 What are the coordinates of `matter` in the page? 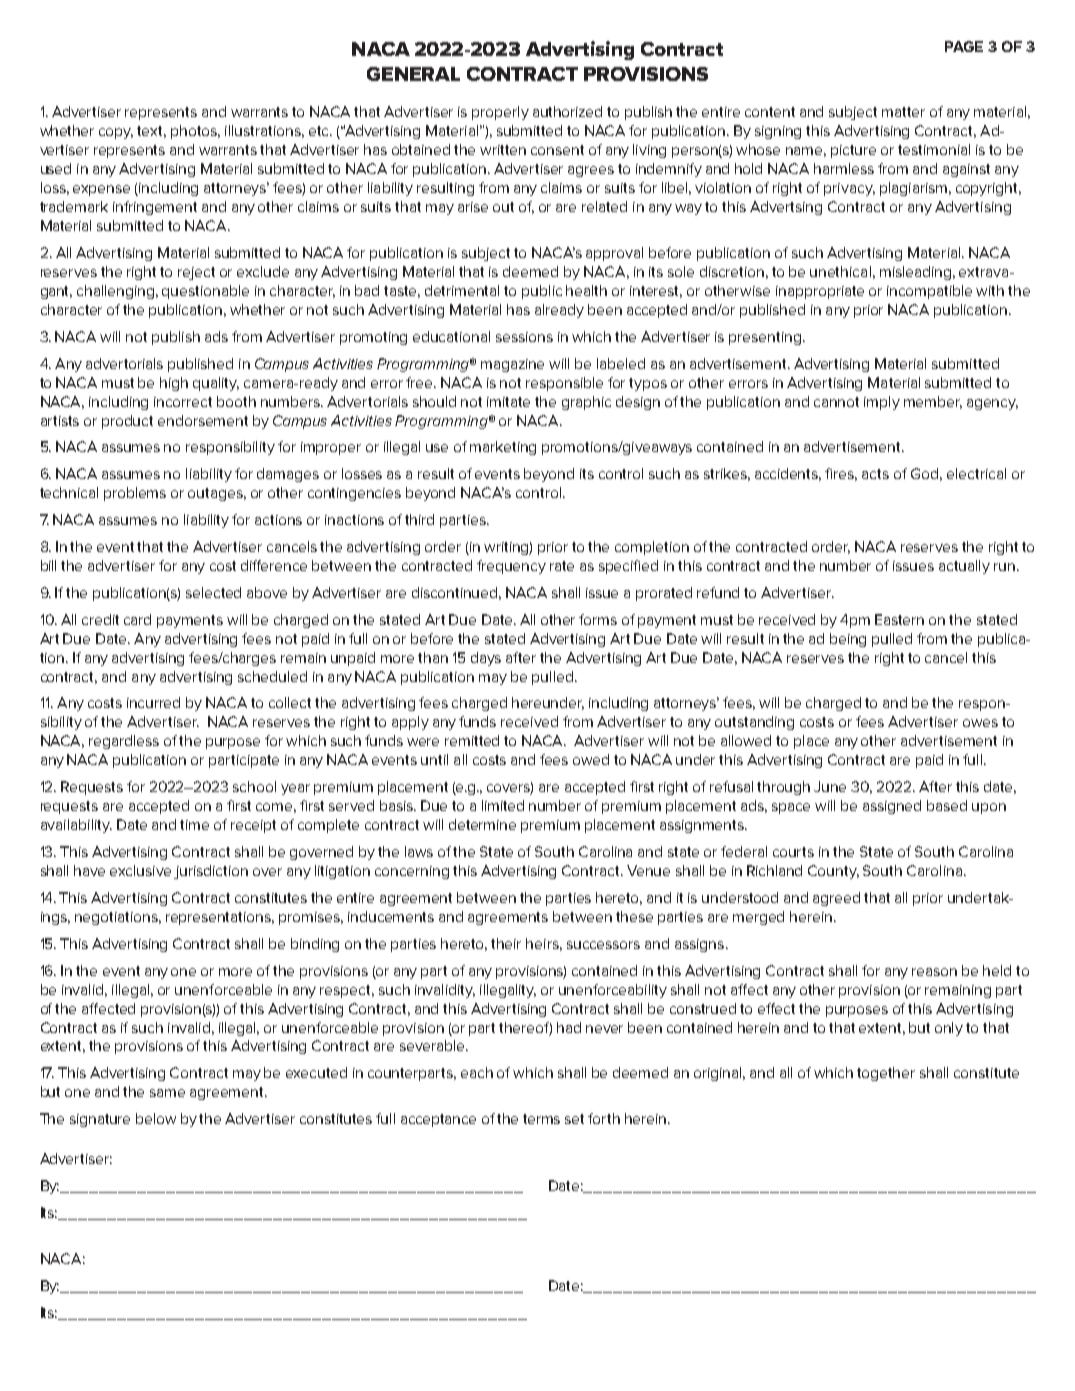 It's located at (903, 112).
